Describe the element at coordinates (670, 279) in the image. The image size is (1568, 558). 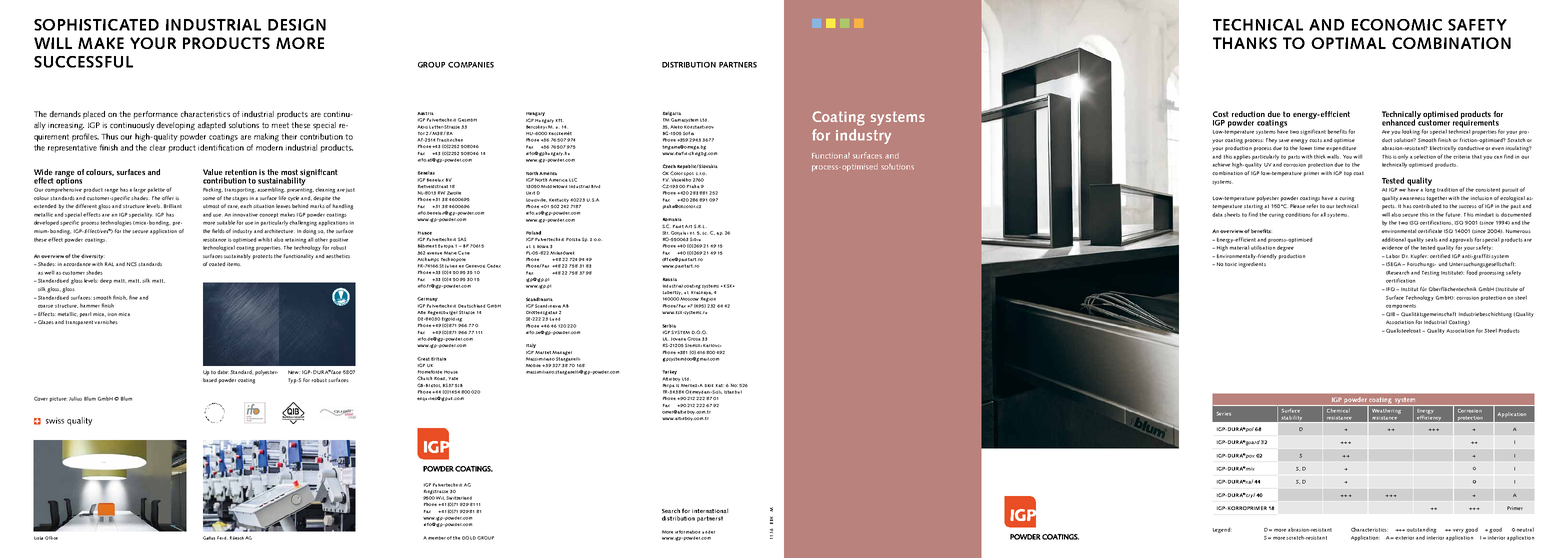
I see `Russia` at that location.
